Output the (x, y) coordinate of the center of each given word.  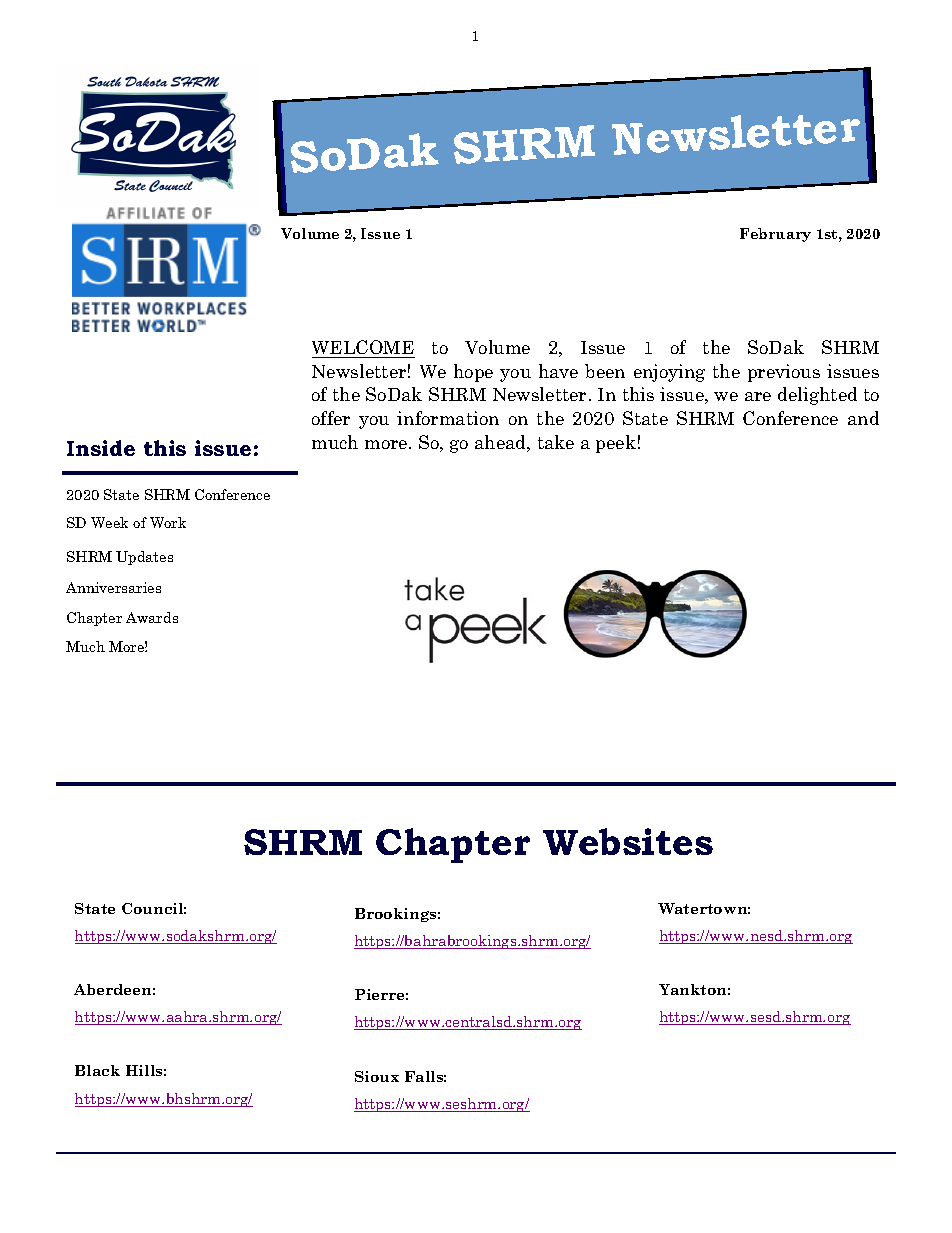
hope (473, 373)
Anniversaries (113, 587)
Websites (628, 841)
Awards (152, 617)
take (556, 442)
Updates (144, 558)
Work (168, 522)
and (863, 418)
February (775, 235)
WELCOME (363, 349)
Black (97, 1070)
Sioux (377, 1076)
